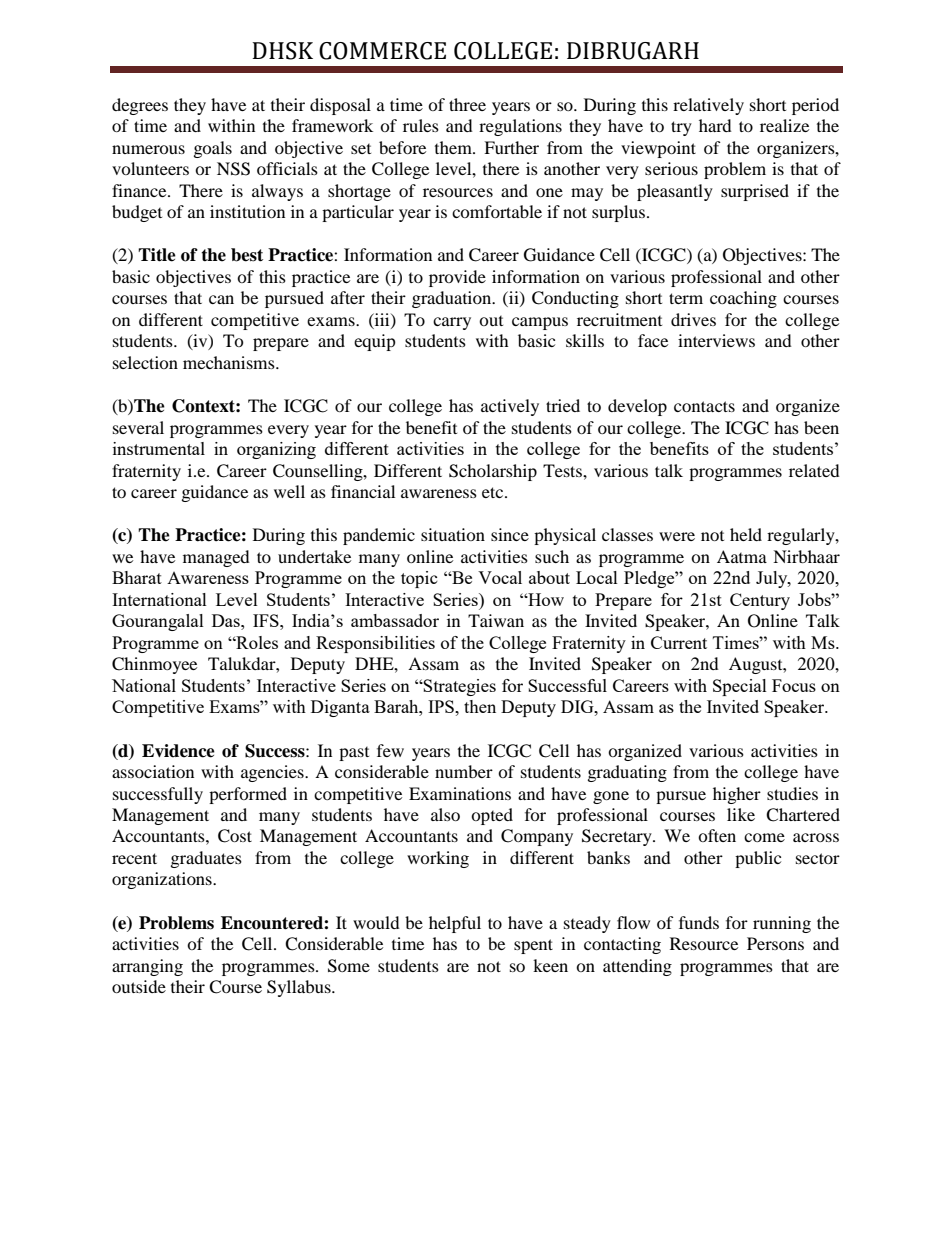  I want to click on held, so click(746, 534).
